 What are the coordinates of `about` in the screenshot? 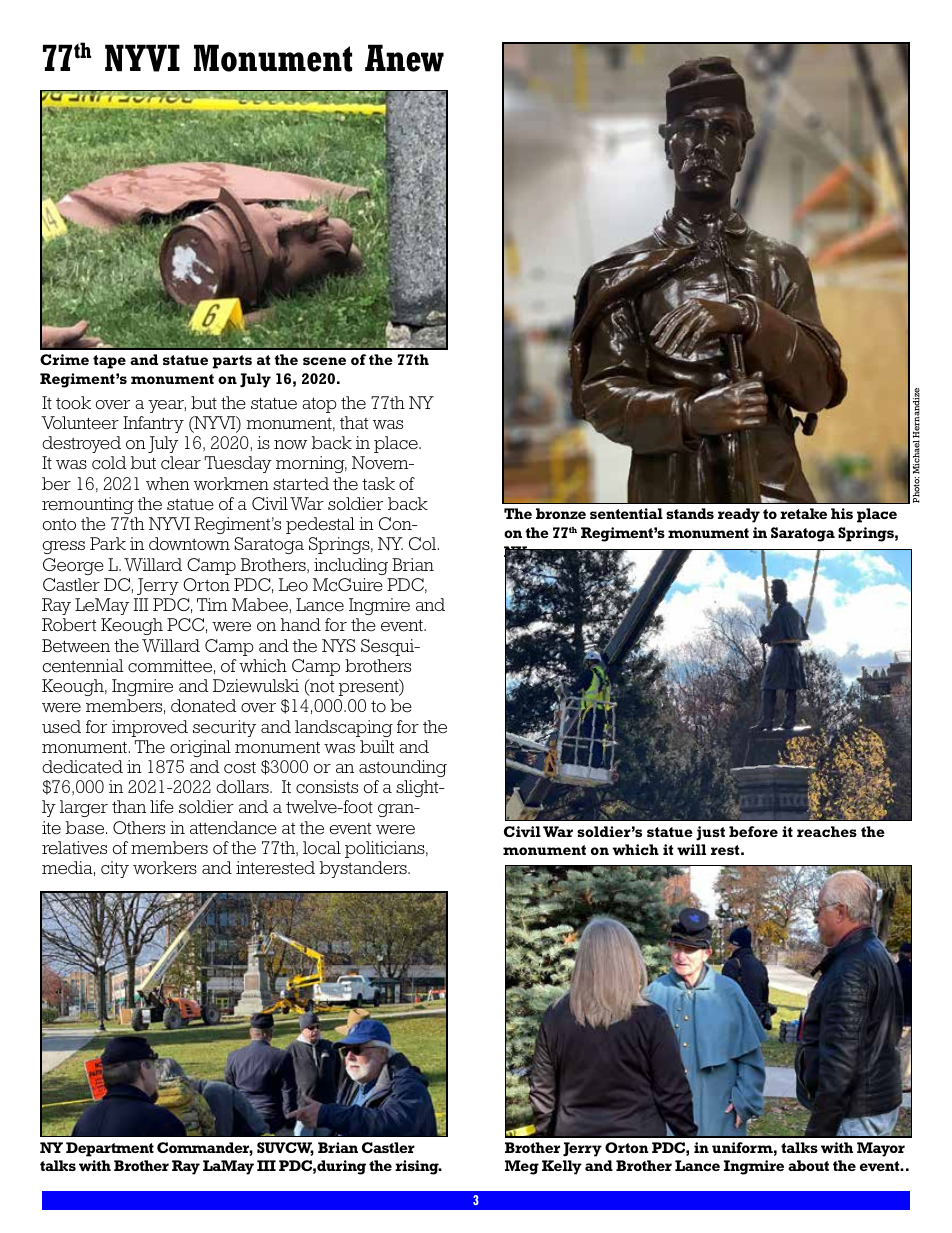 It's located at (808, 1165).
